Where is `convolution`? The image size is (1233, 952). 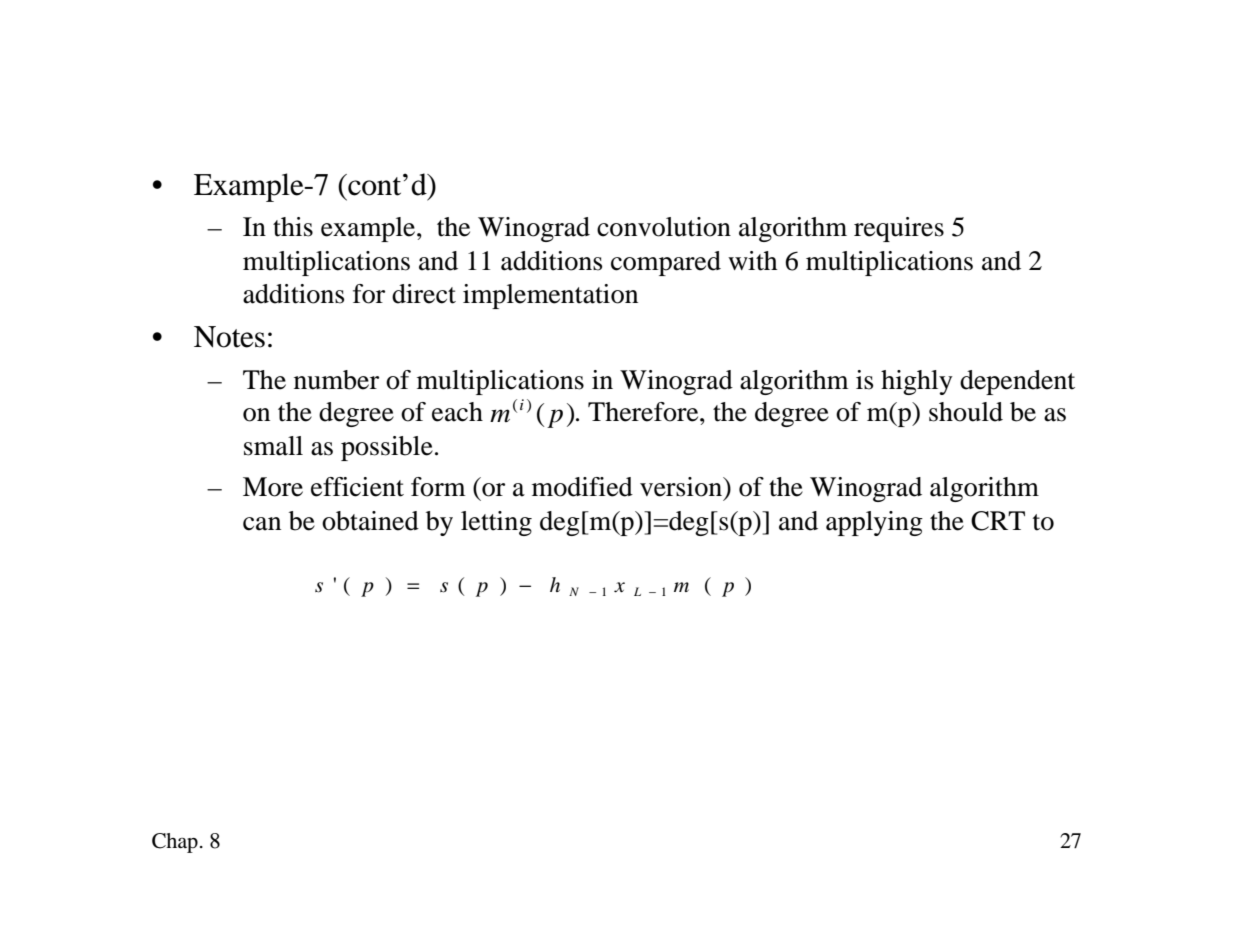
convolution is located at coordinates (664, 227).
